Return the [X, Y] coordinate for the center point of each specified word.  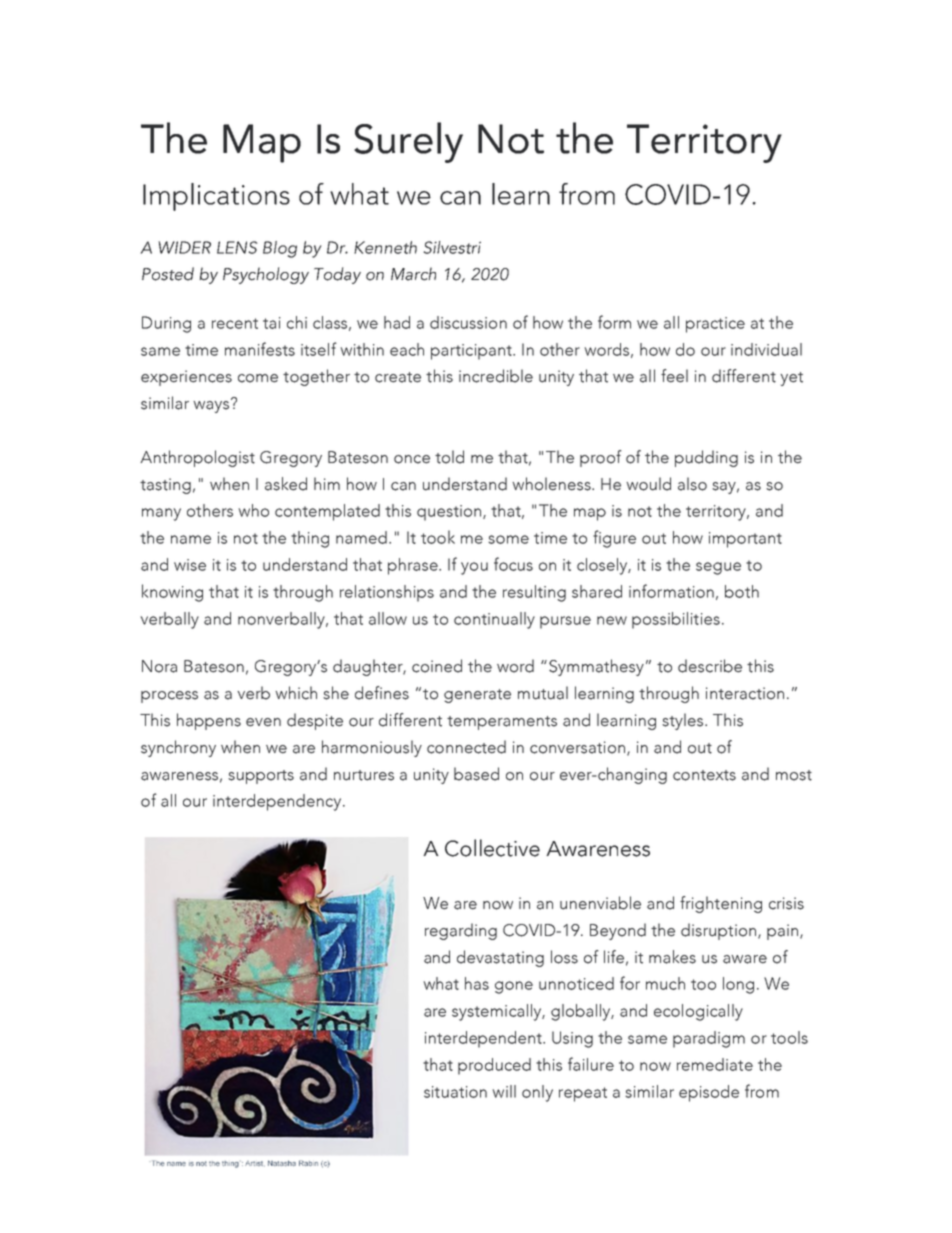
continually [494, 620]
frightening [721, 904]
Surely [408, 142]
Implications [216, 197]
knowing [172, 593]
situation [455, 1092]
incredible [496, 376]
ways [212, 406]
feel [674, 376]
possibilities [676, 620]
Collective [492, 848]
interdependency [277, 802]
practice [715, 325]
